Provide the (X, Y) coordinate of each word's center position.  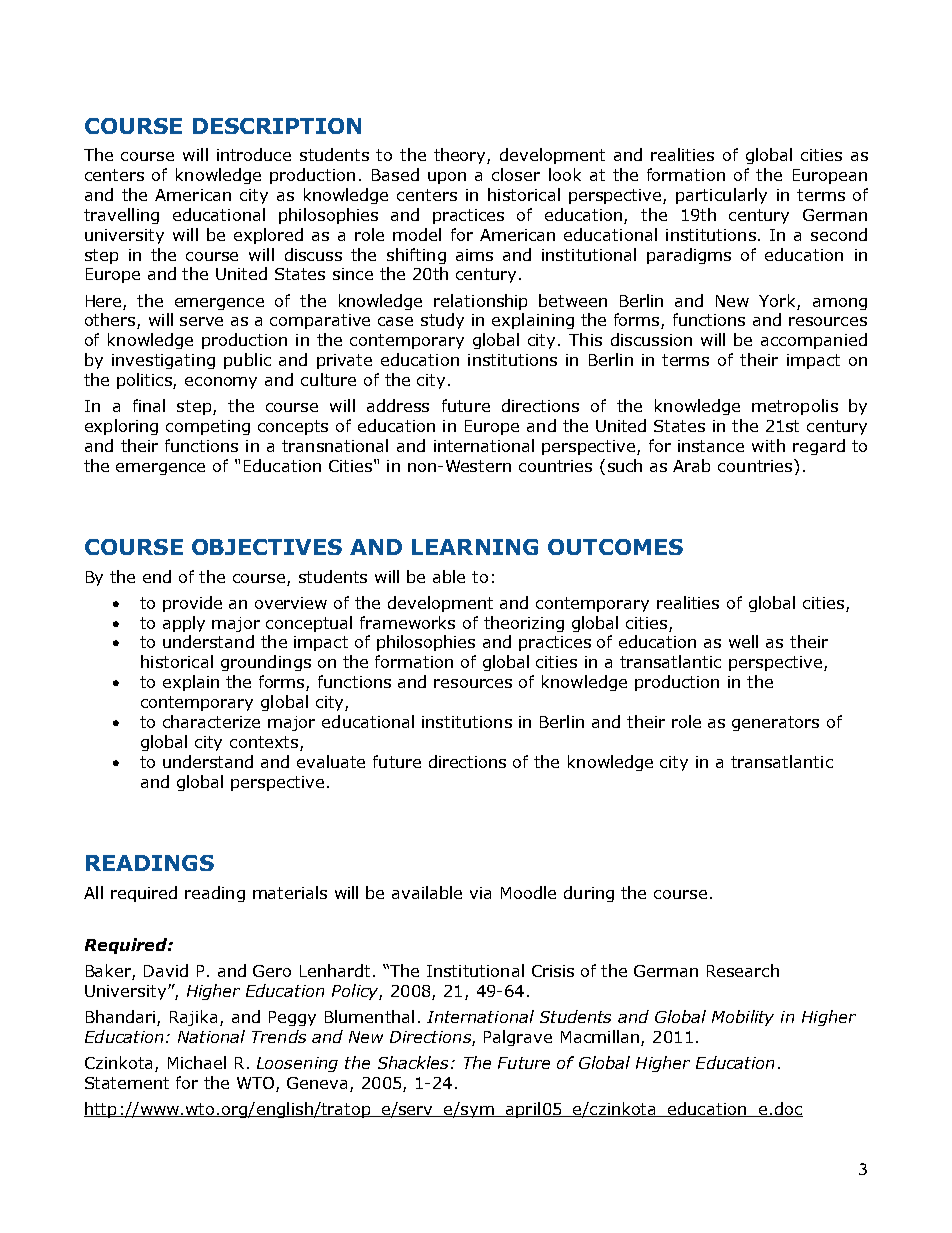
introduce (254, 154)
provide (192, 604)
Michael (197, 1062)
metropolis (795, 407)
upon (447, 178)
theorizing (524, 624)
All (93, 892)
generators (775, 723)
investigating (163, 361)
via (480, 893)
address (398, 405)
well (743, 641)
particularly (721, 196)
